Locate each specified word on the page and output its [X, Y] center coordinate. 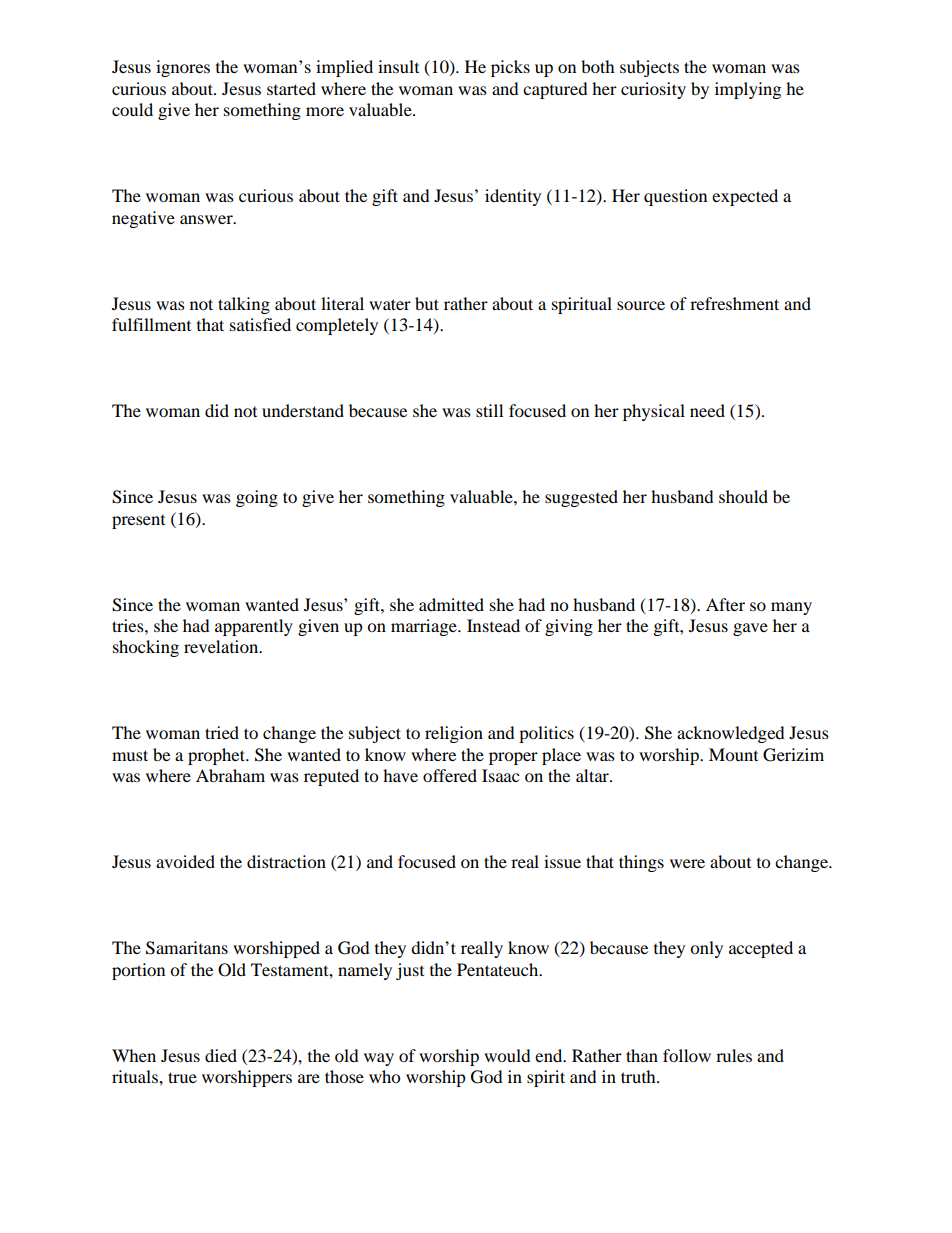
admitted [451, 604]
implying [748, 90]
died [221, 1055]
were [687, 863]
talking [244, 305]
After [725, 604]
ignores [183, 68]
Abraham [230, 775]
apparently [254, 627]
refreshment [734, 303]
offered [450, 775]
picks [510, 68]
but [427, 303]
